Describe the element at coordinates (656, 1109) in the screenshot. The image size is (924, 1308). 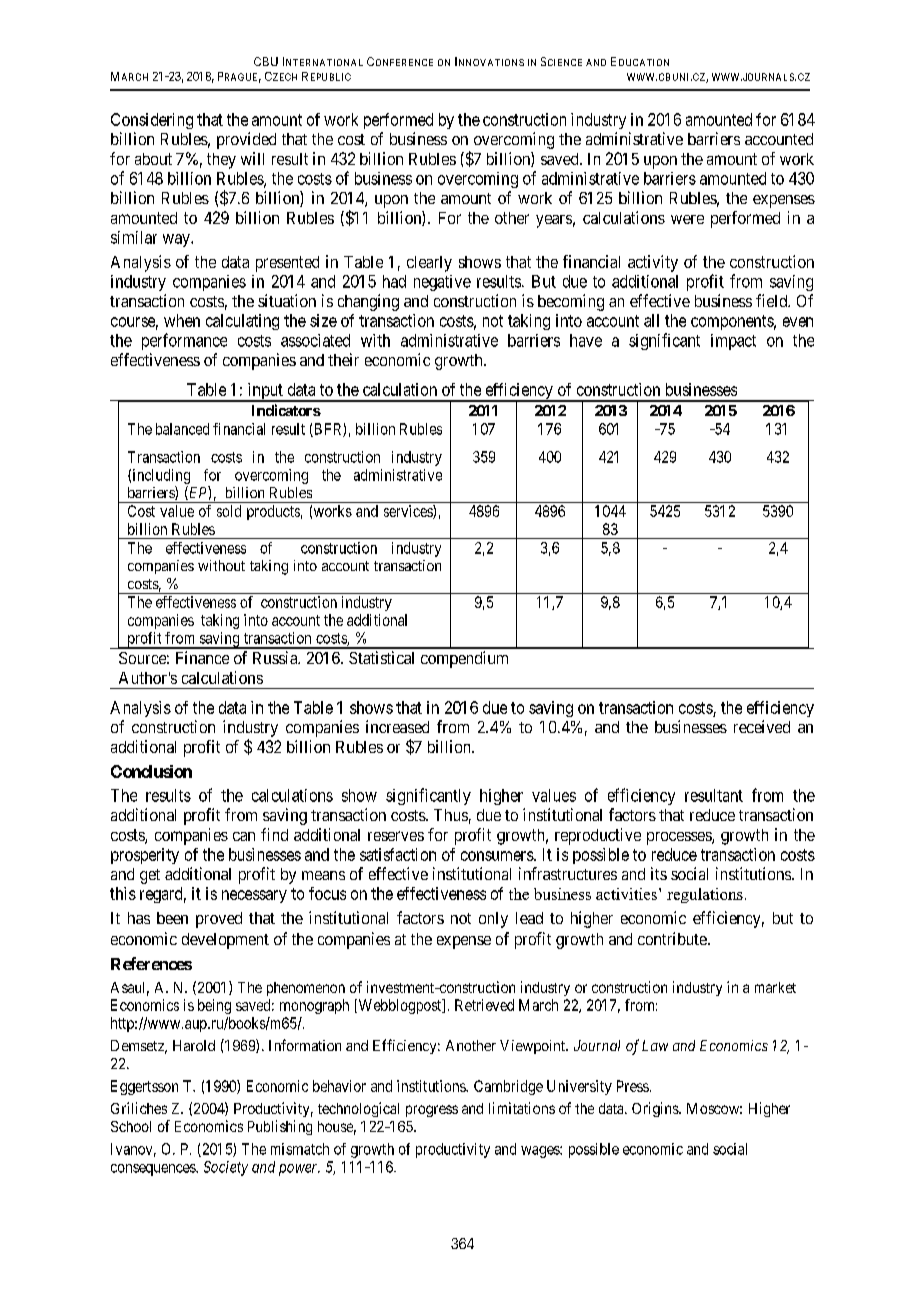
I see `Origins` at that location.
